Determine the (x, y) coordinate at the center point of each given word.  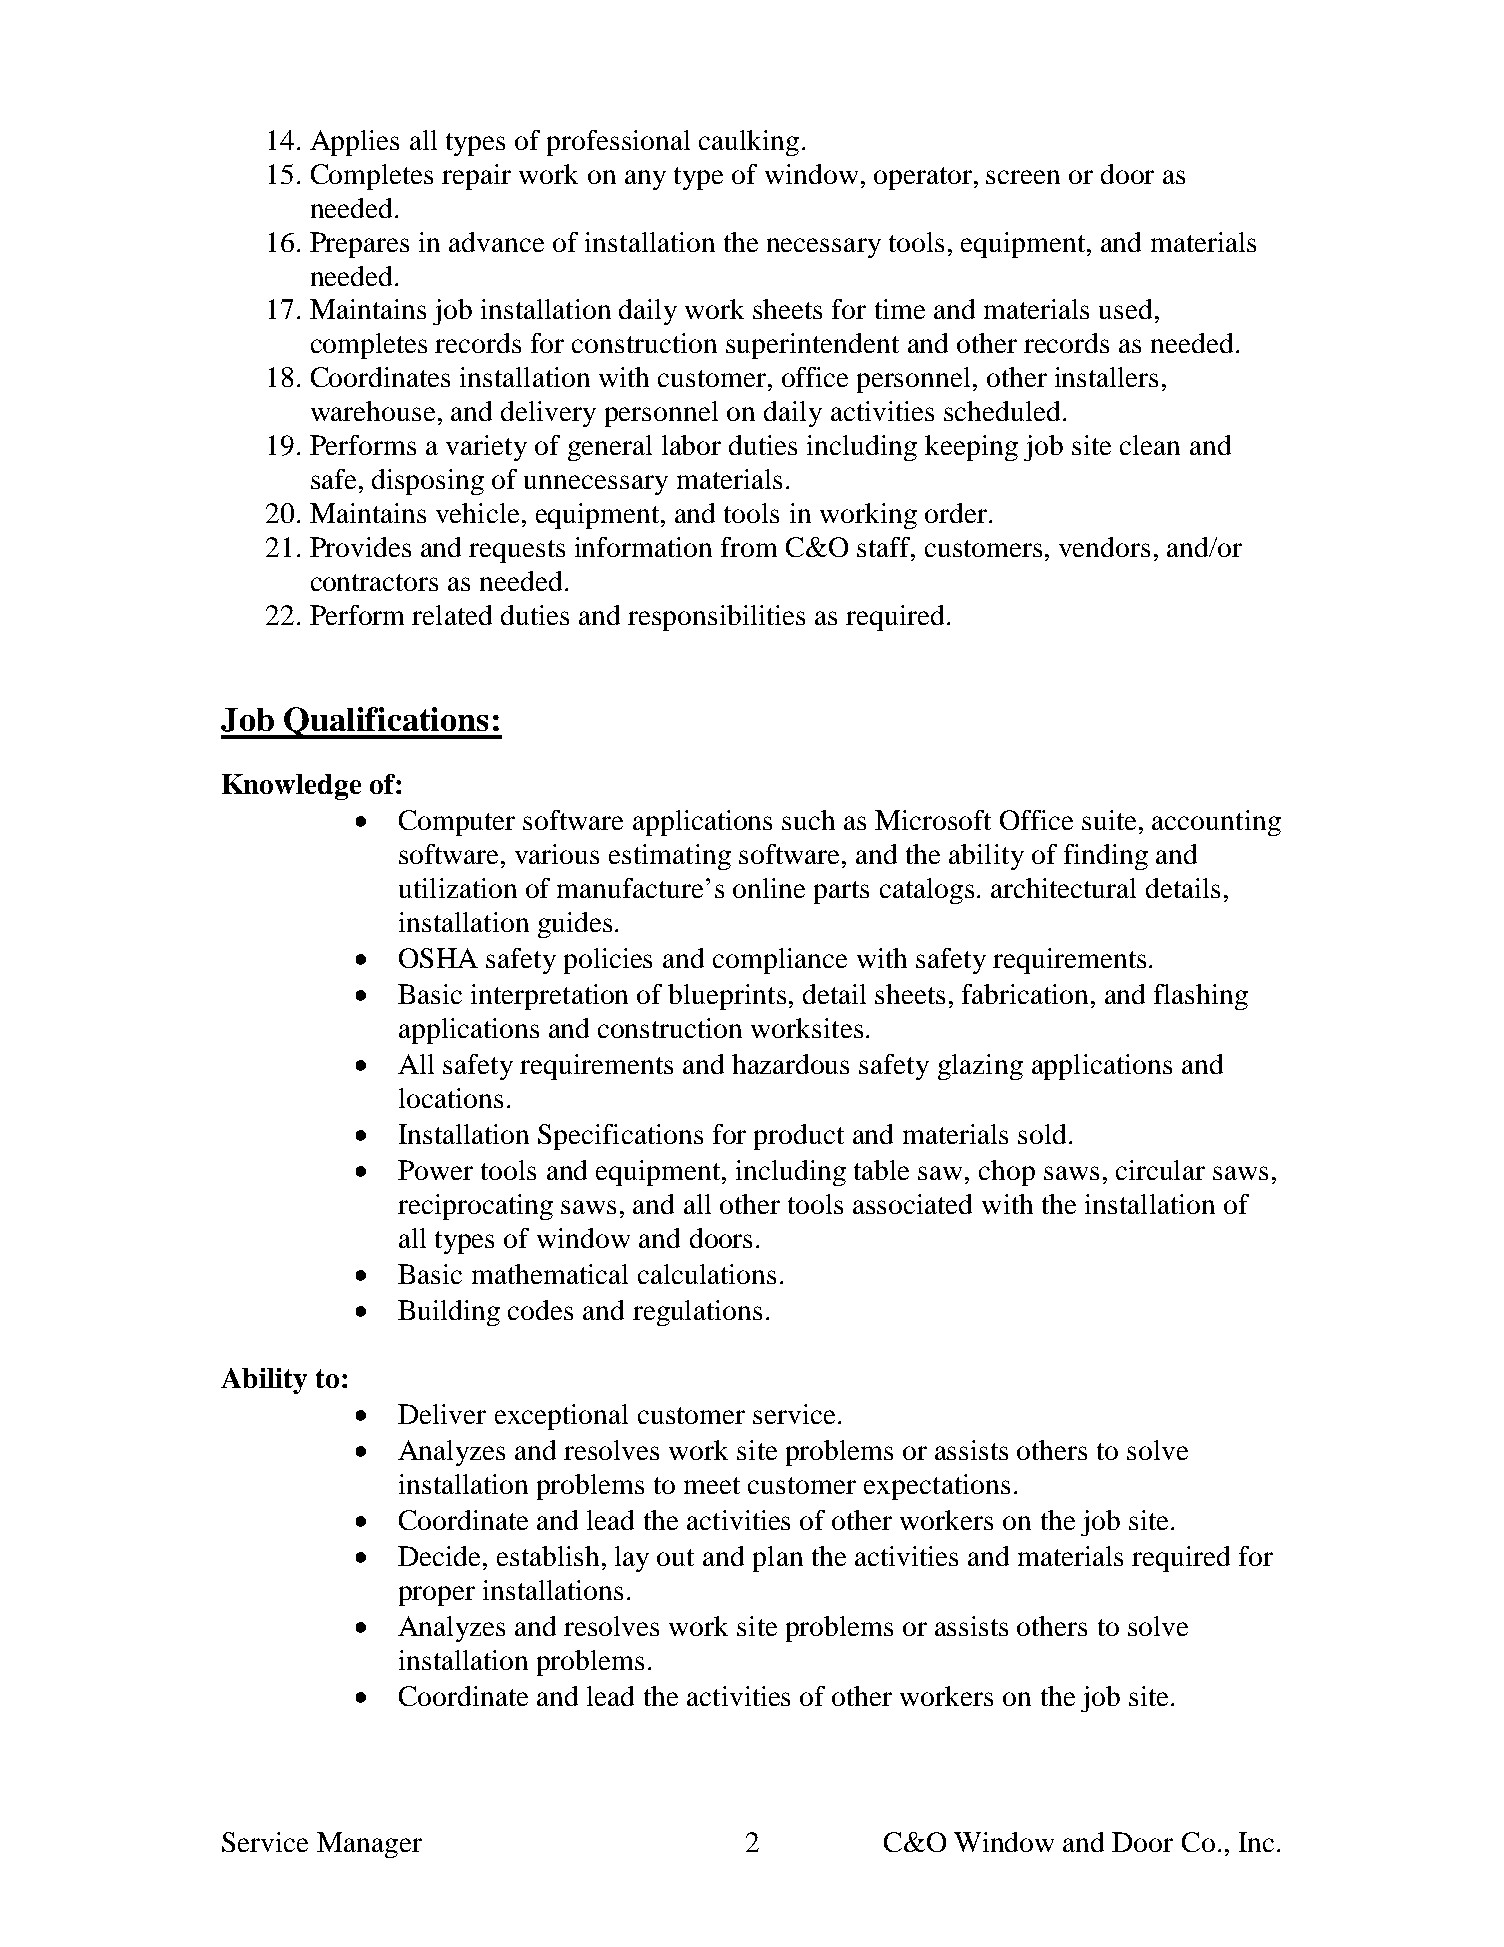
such (808, 820)
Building (449, 1313)
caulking (749, 143)
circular (1160, 1170)
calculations (707, 1274)
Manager (369, 1845)
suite (1109, 820)
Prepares (359, 245)
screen (1023, 177)
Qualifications (386, 723)
